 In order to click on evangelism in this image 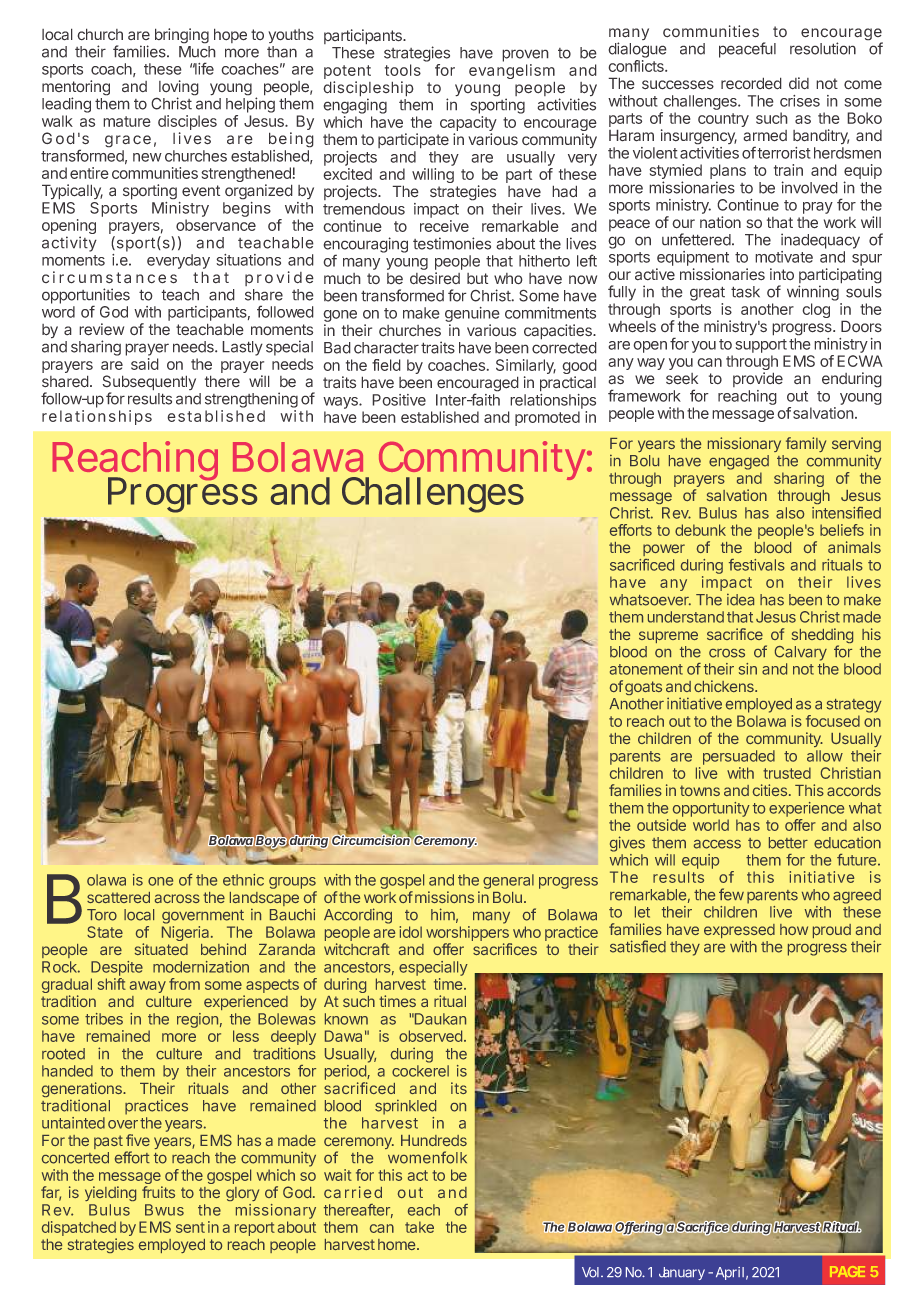, I will do `click(512, 73)`.
